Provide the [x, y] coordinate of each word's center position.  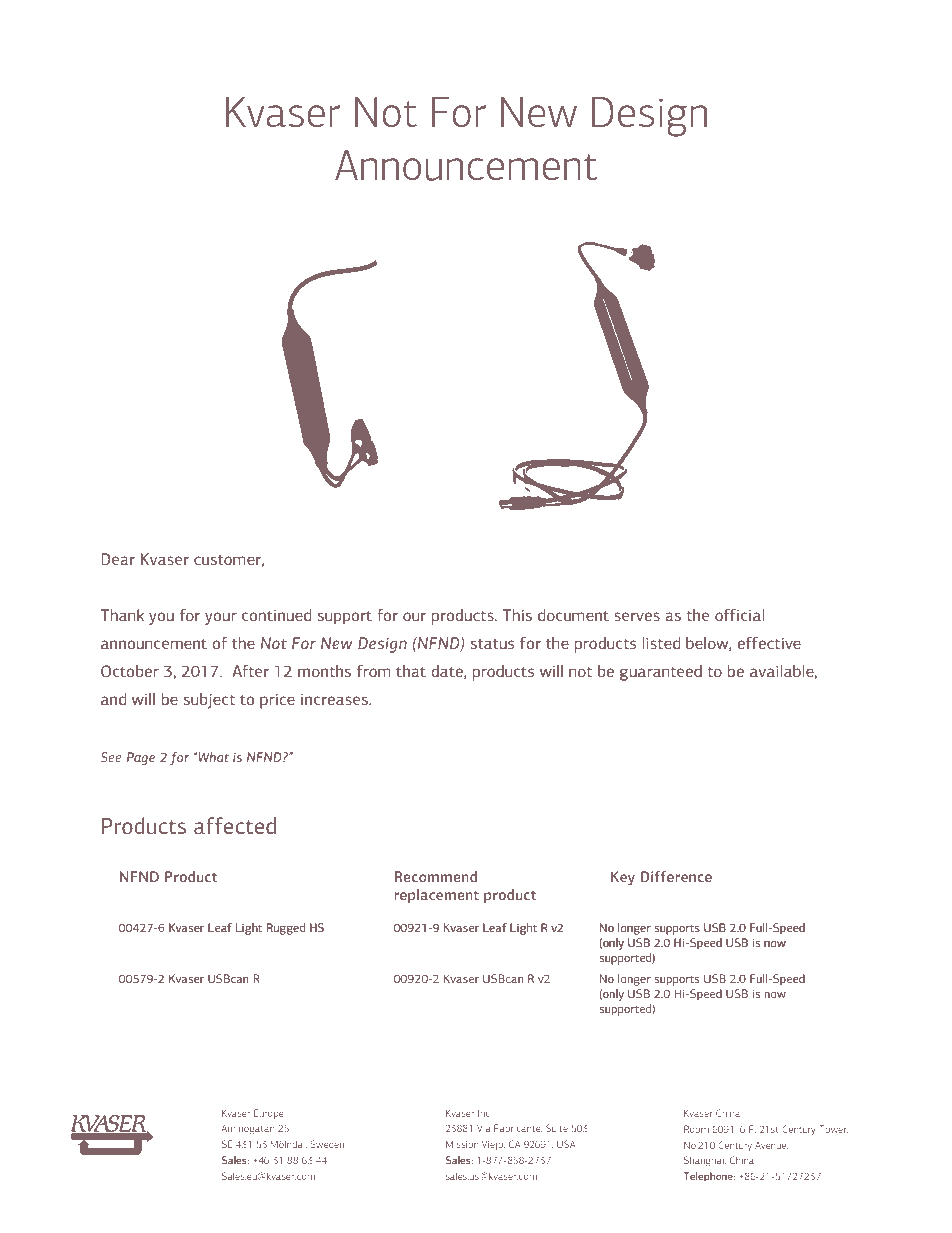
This [517, 615]
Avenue [771, 1146]
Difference [676, 876]
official [740, 615]
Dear [118, 559]
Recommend [436, 876]
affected [235, 826]
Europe [269, 1114]
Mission [462, 1144]
